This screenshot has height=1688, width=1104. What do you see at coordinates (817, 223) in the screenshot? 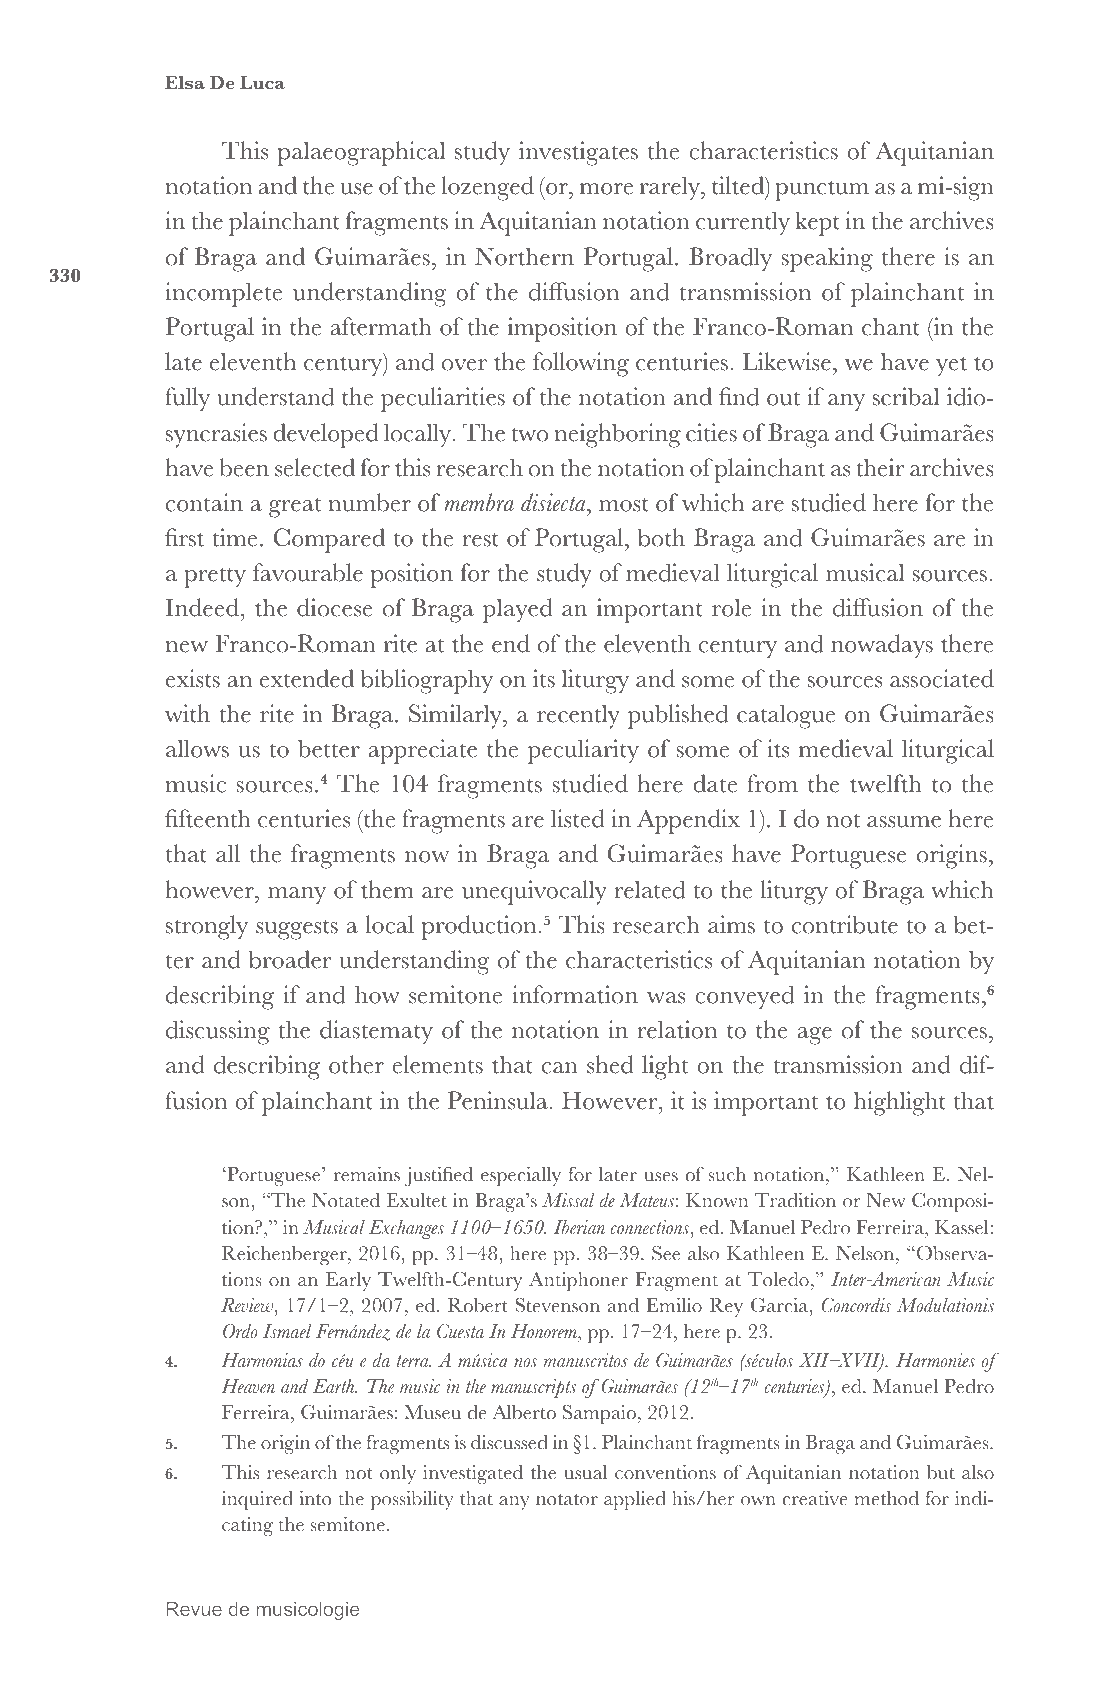
I see `kept` at bounding box center [817, 223].
